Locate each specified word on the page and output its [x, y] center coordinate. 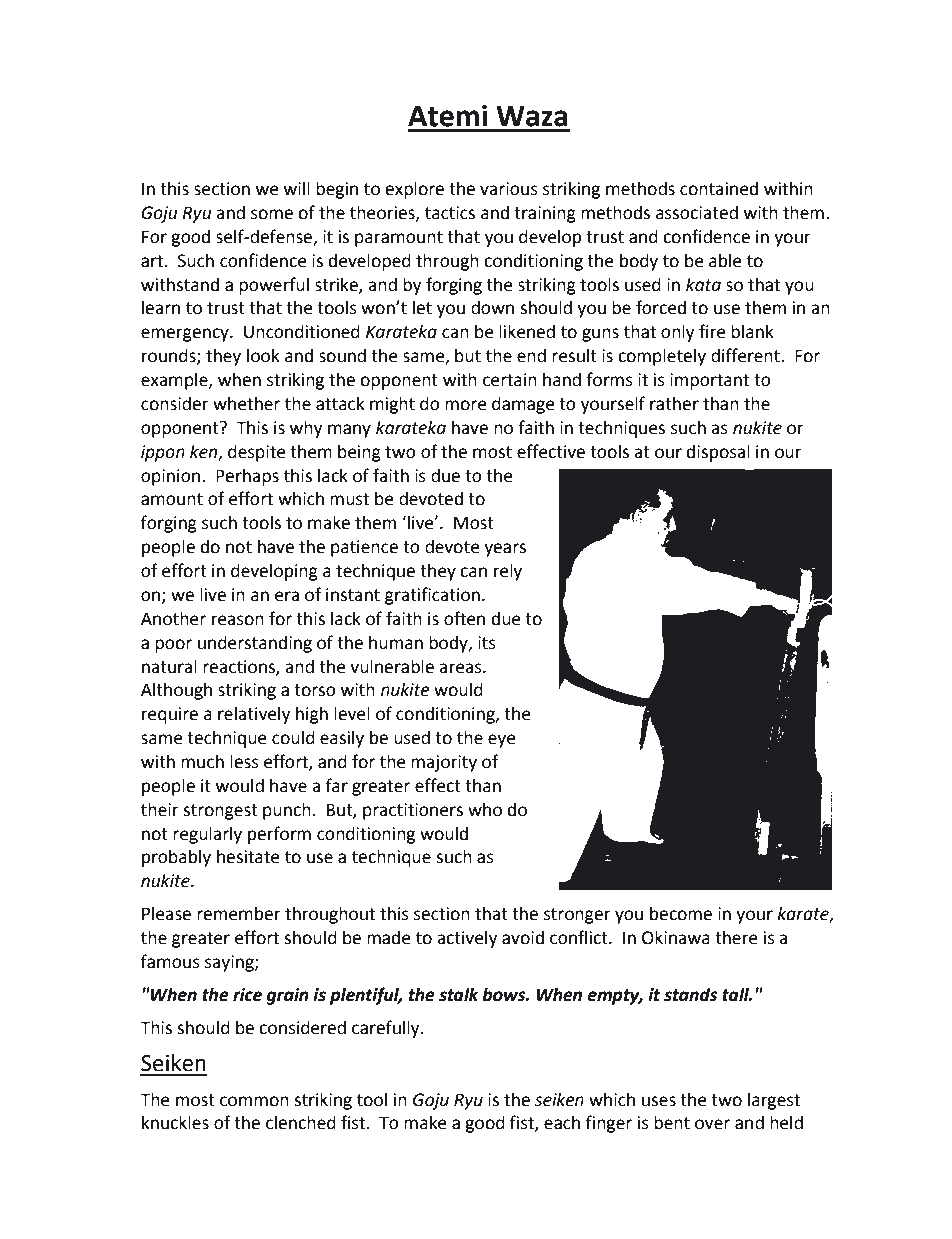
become [681, 914]
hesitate [248, 857]
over [712, 1124]
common [254, 1101]
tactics [450, 213]
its [487, 643]
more [466, 405]
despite [257, 453]
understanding [255, 644]
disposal [718, 453]
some [272, 214]
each [562, 1123]
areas [461, 668]
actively [467, 939]
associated [697, 213]
